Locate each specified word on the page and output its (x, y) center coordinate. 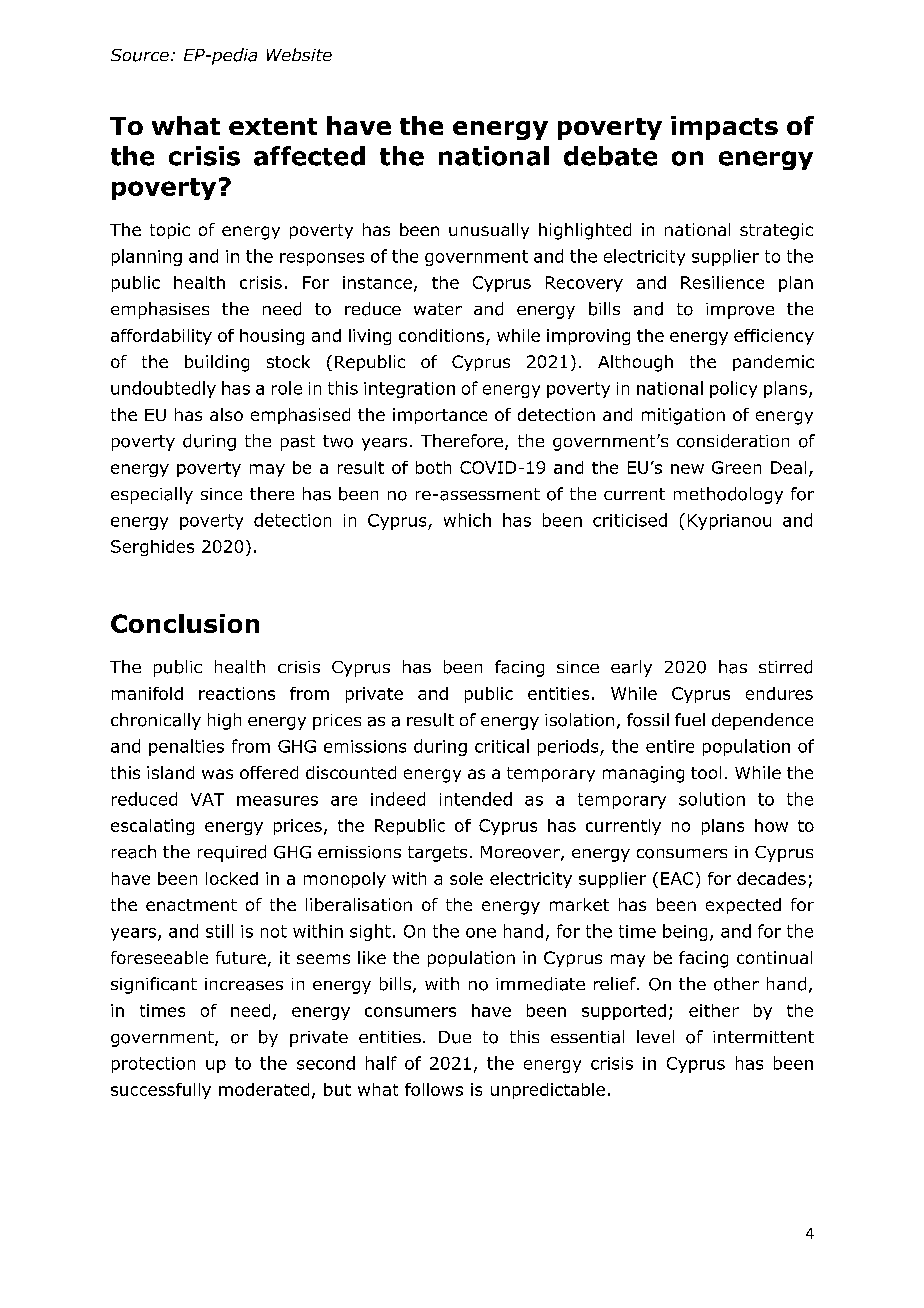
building (217, 363)
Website (299, 54)
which (467, 520)
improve (740, 311)
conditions (441, 335)
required (232, 853)
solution (712, 799)
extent (273, 126)
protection (153, 1065)
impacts (724, 128)
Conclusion (185, 623)
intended (476, 799)
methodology (728, 495)
